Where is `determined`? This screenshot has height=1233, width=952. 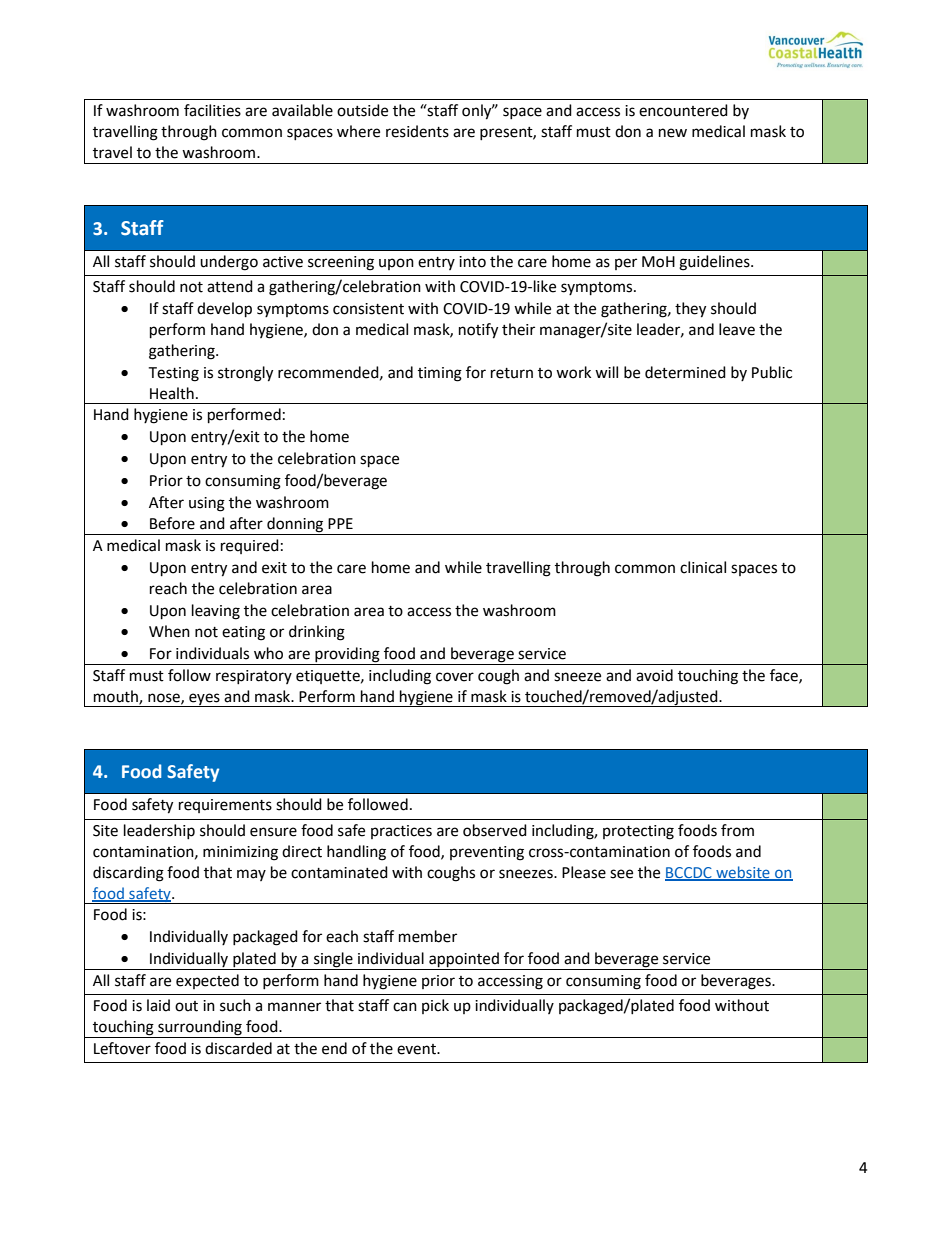
determined is located at coordinates (685, 372).
